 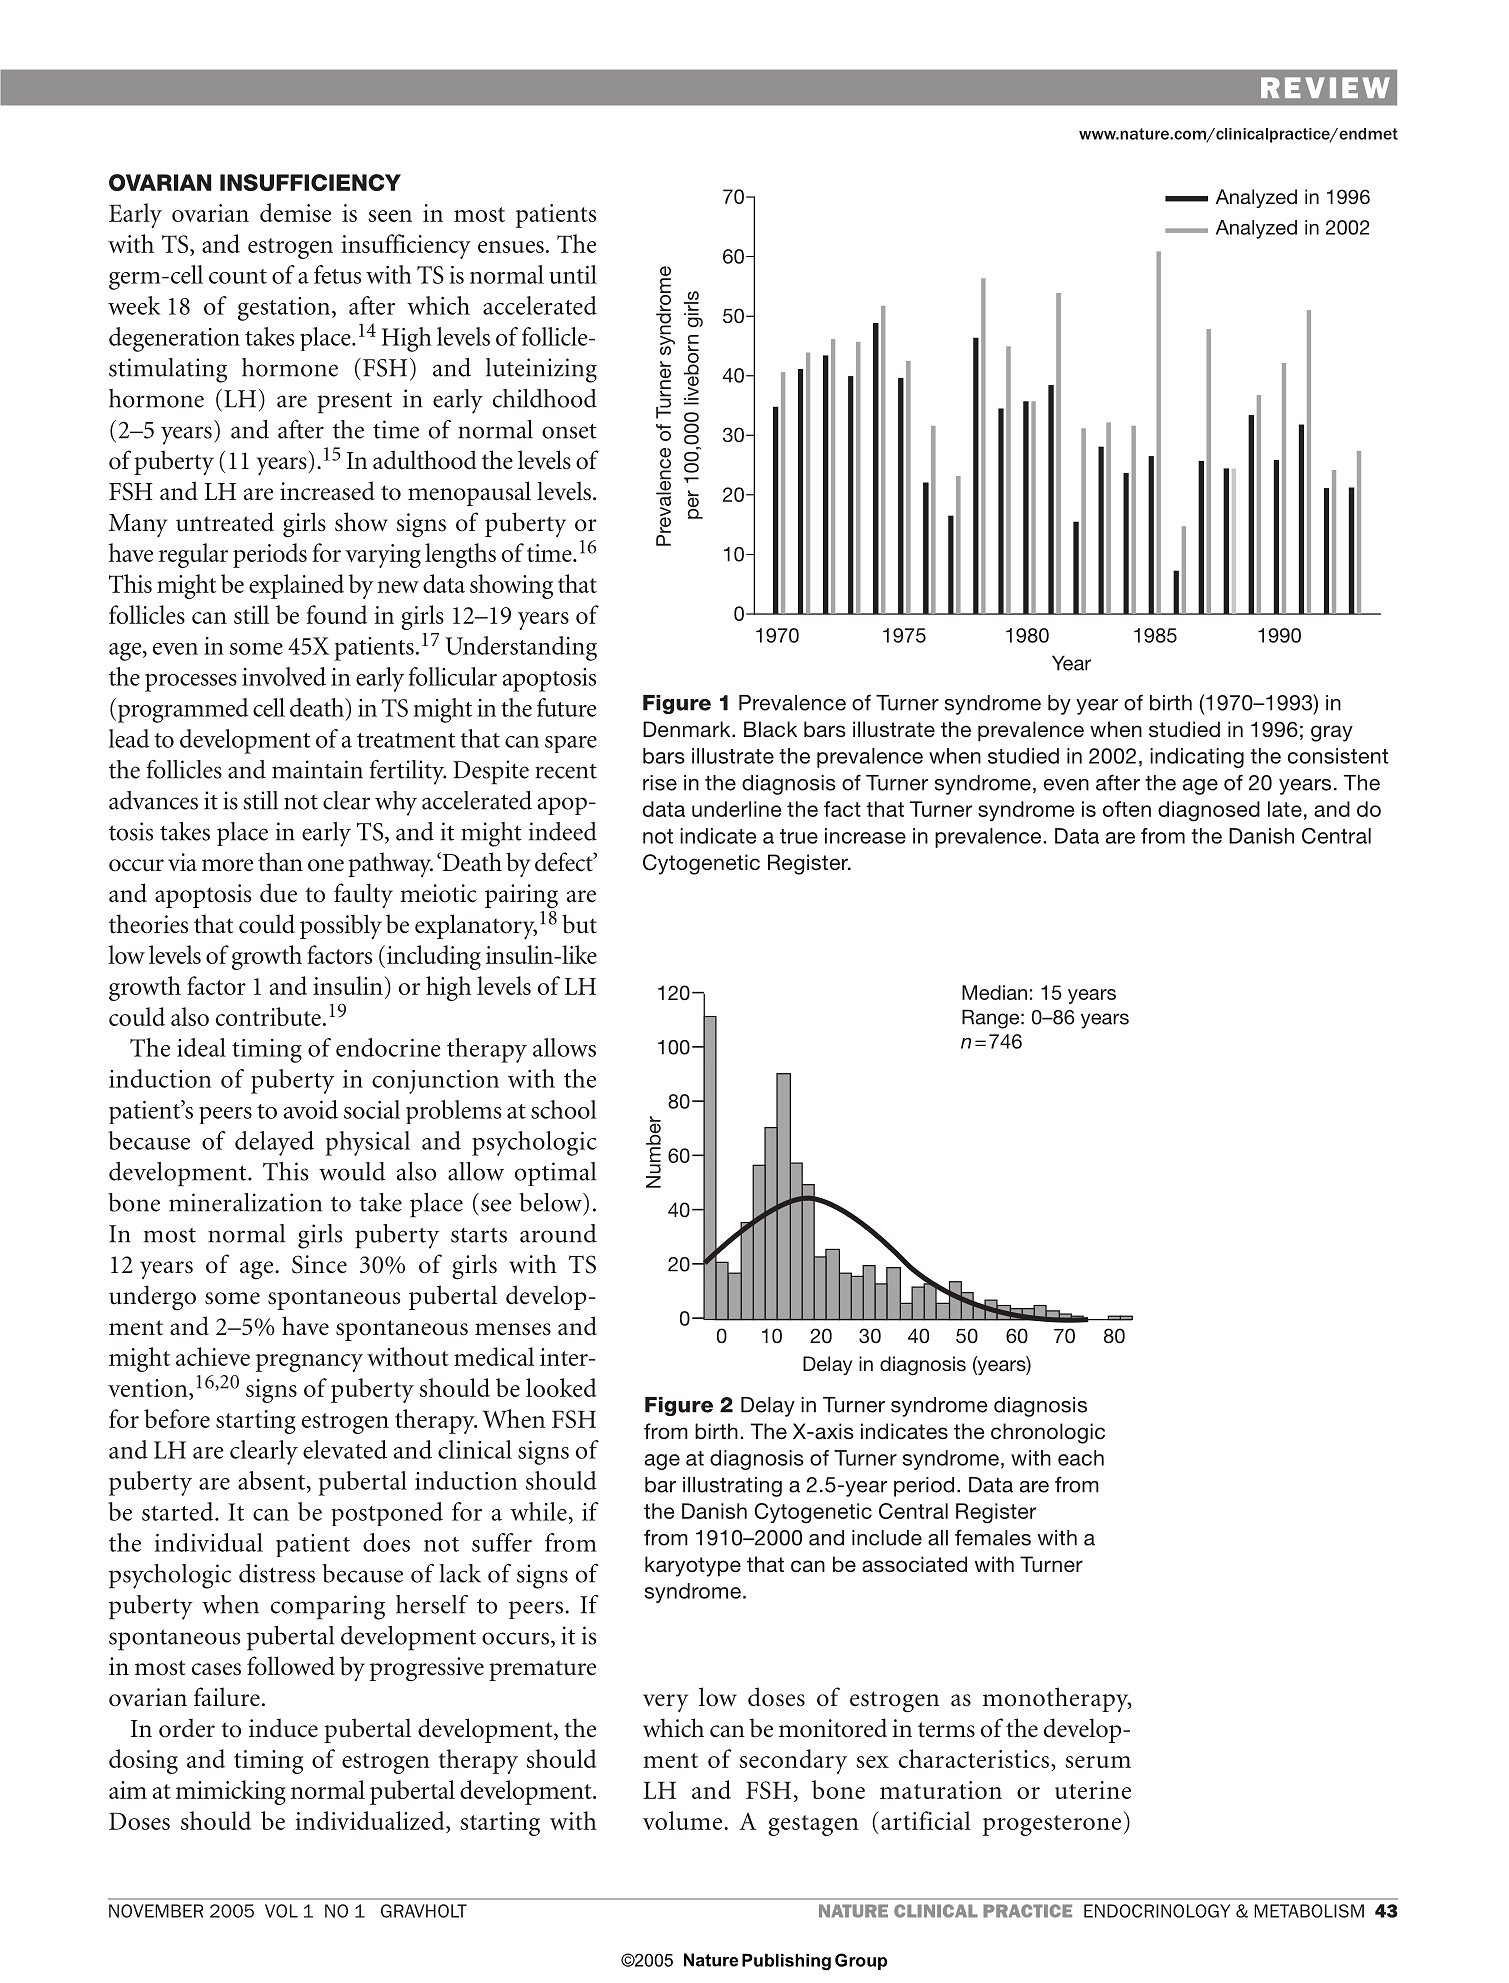 I want to click on absent, so click(x=273, y=1481).
